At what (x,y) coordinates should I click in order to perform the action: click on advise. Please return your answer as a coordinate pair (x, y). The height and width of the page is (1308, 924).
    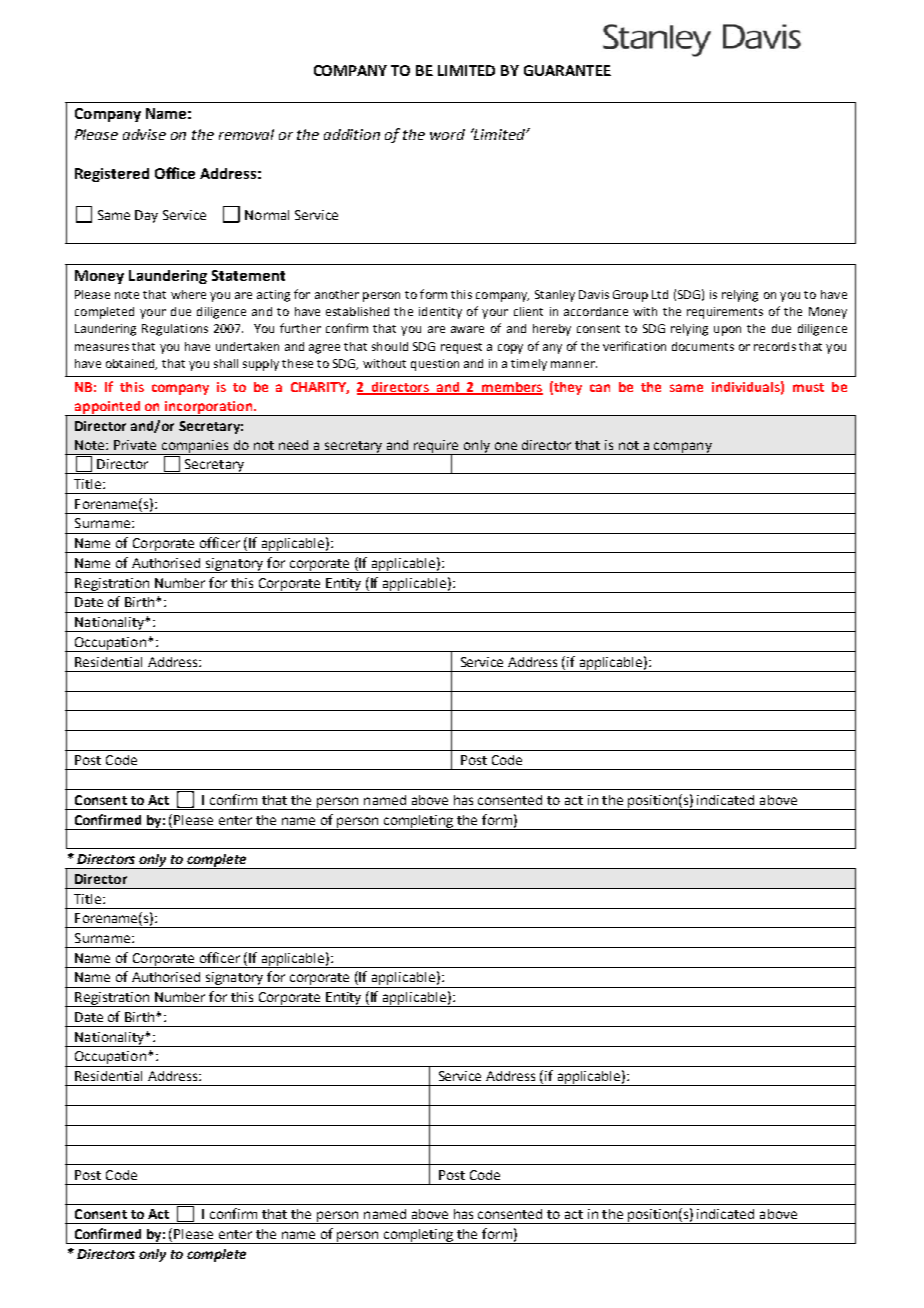
    Looking at the image, I should click on (144, 134).
